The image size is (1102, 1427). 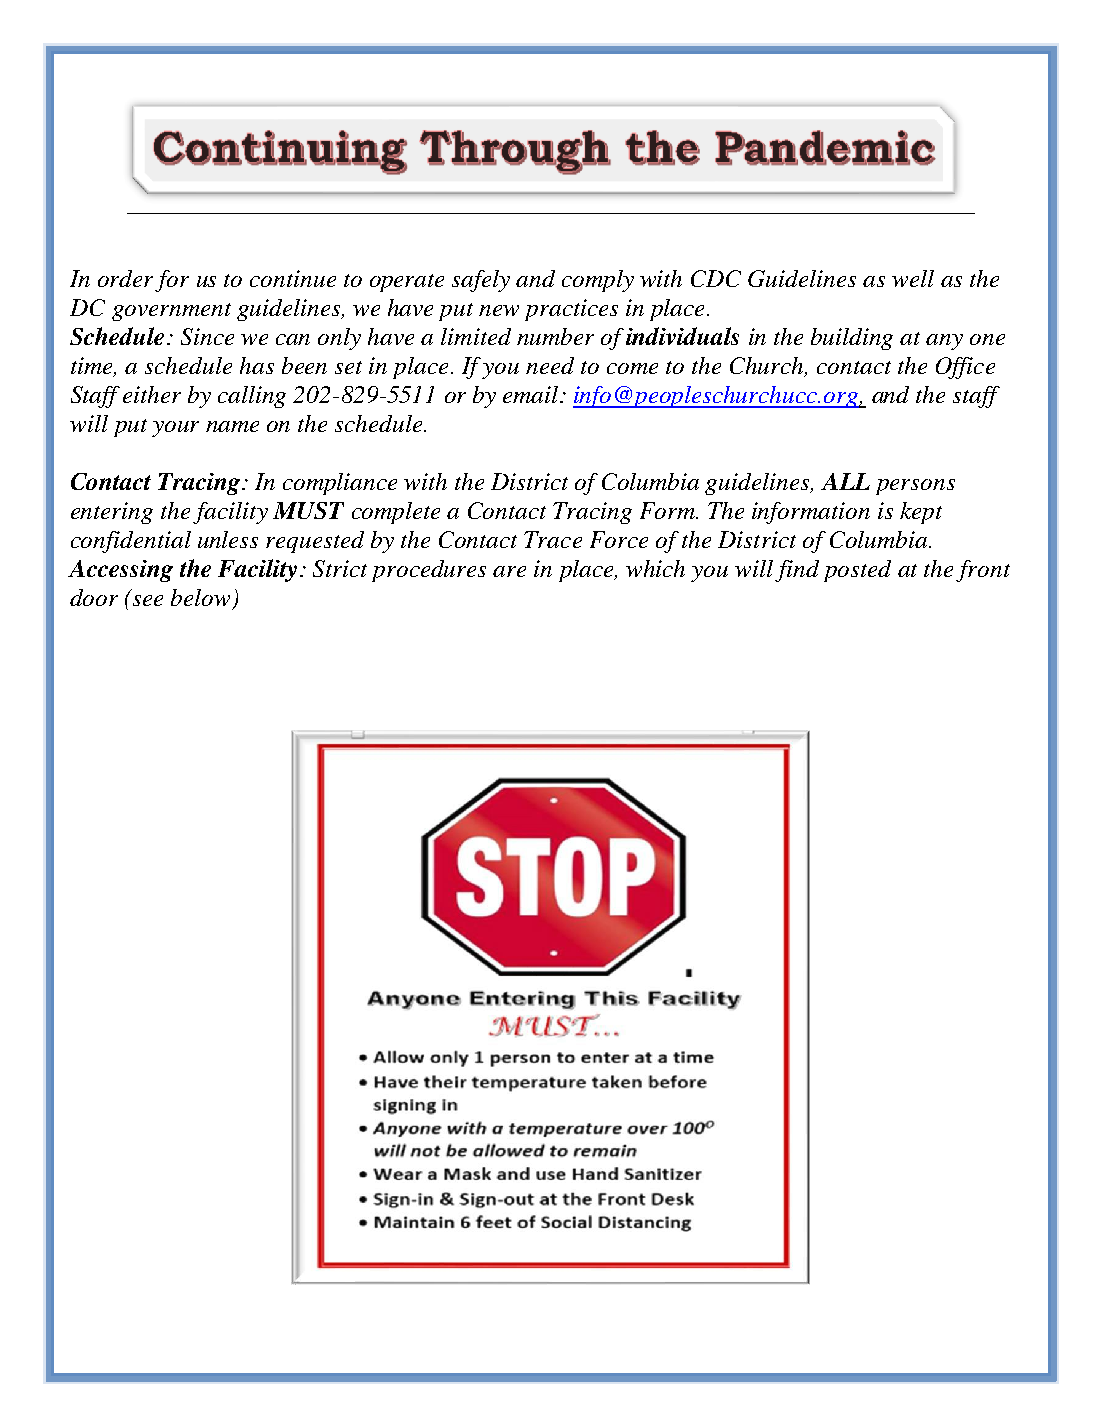 I want to click on well, so click(x=913, y=278).
